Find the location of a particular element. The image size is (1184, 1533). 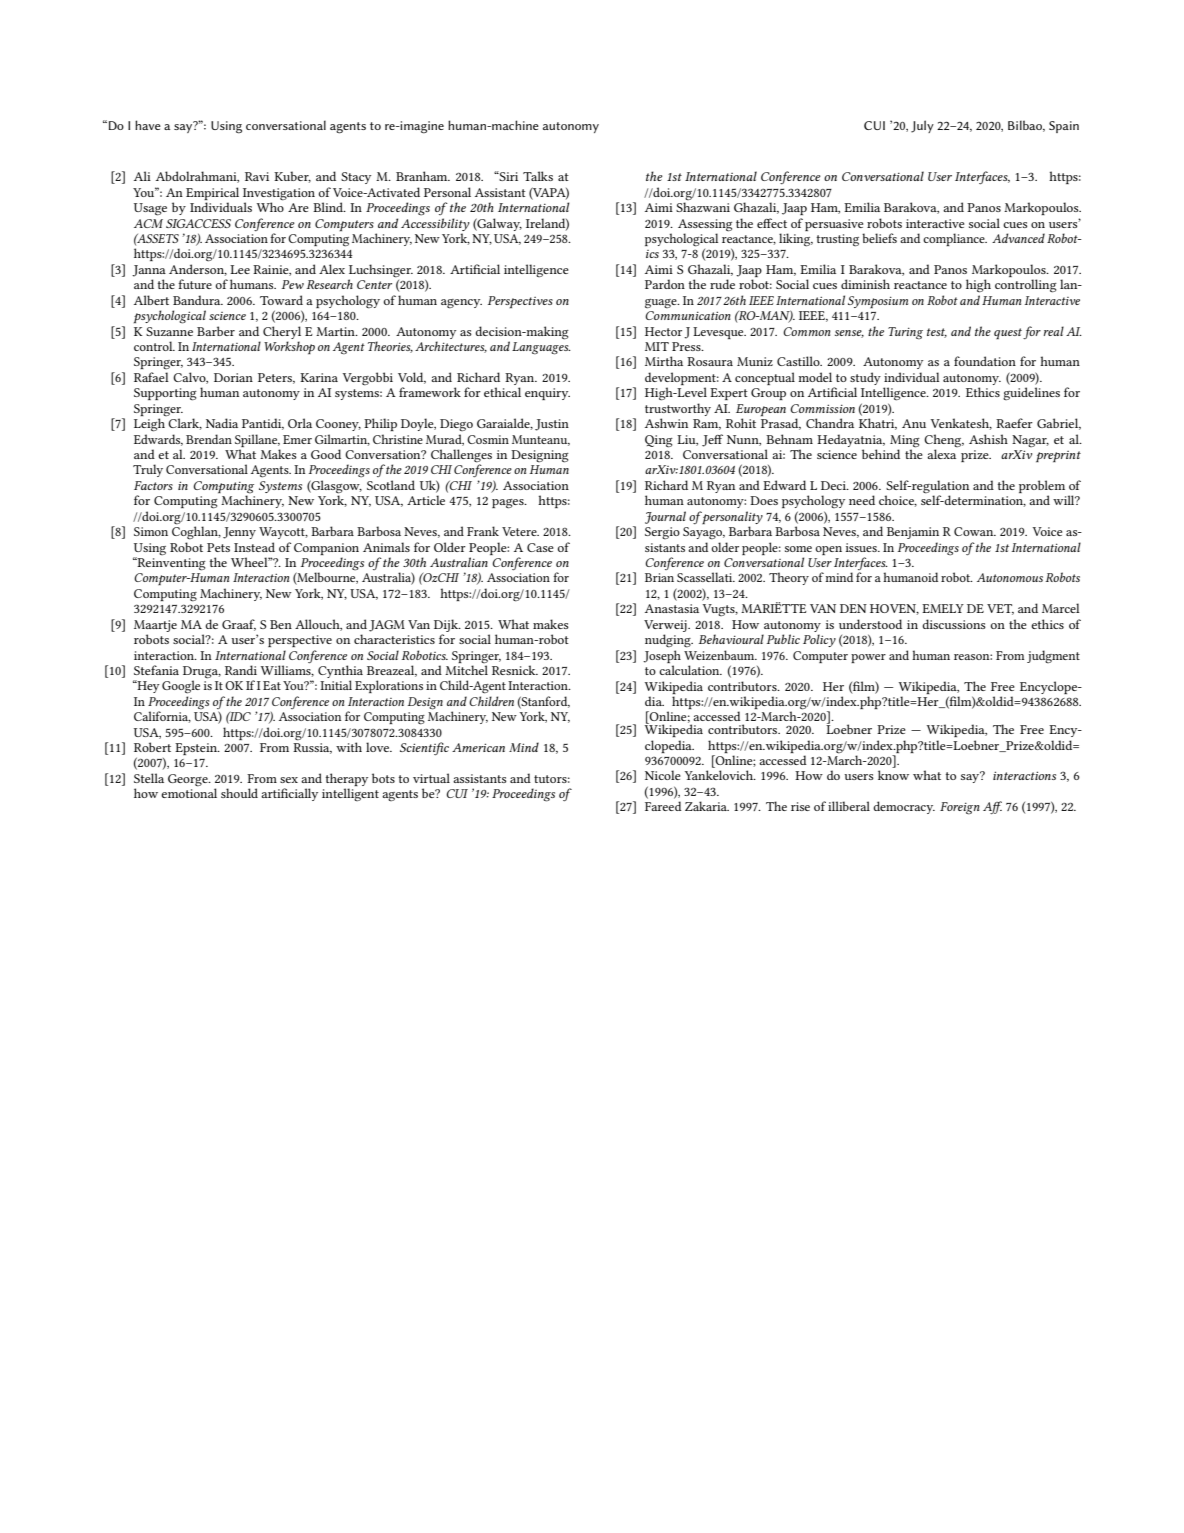

Brian is located at coordinates (659, 577).
